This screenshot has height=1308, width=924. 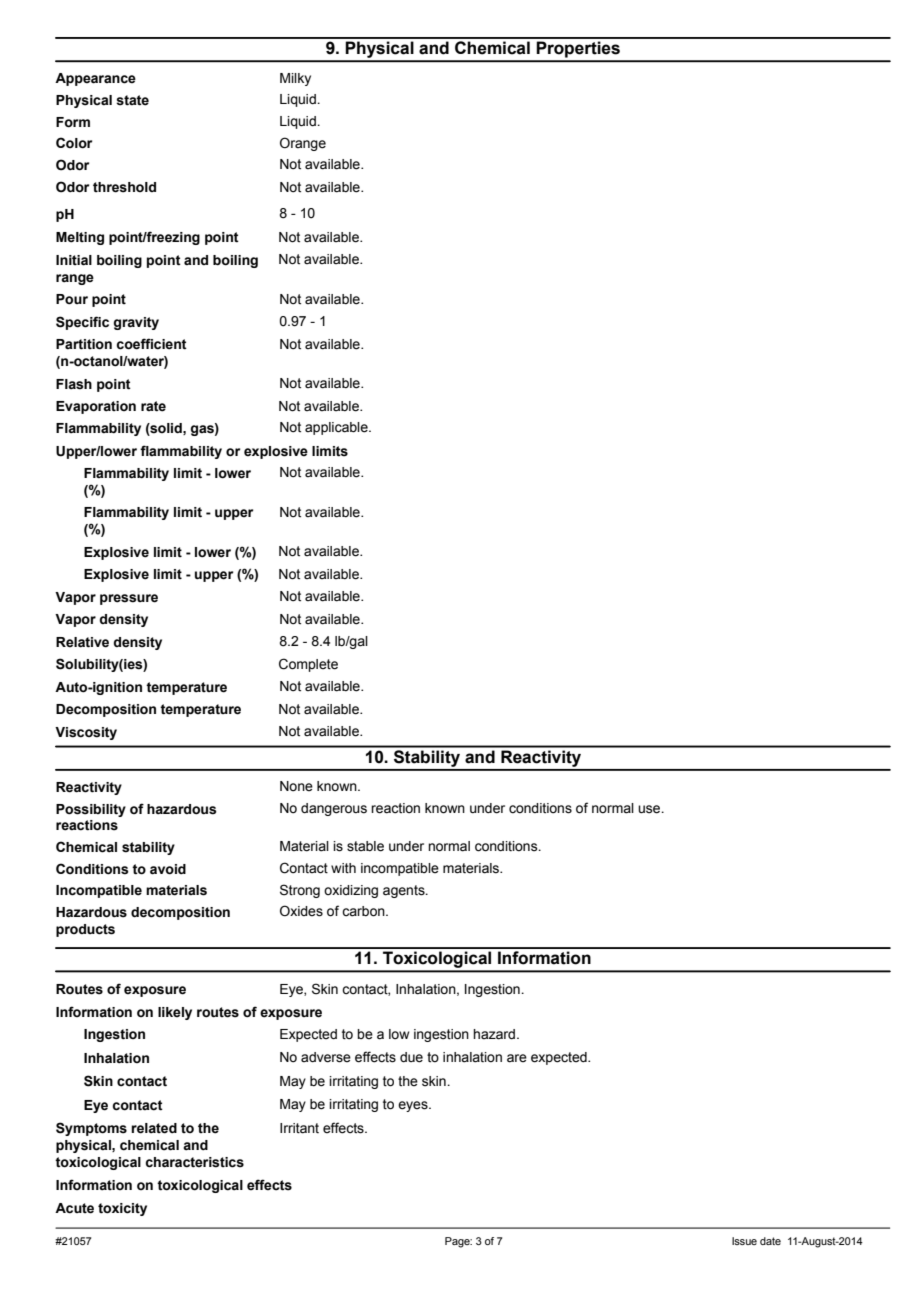 I want to click on toxicity, so click(x=122, y=1209).
